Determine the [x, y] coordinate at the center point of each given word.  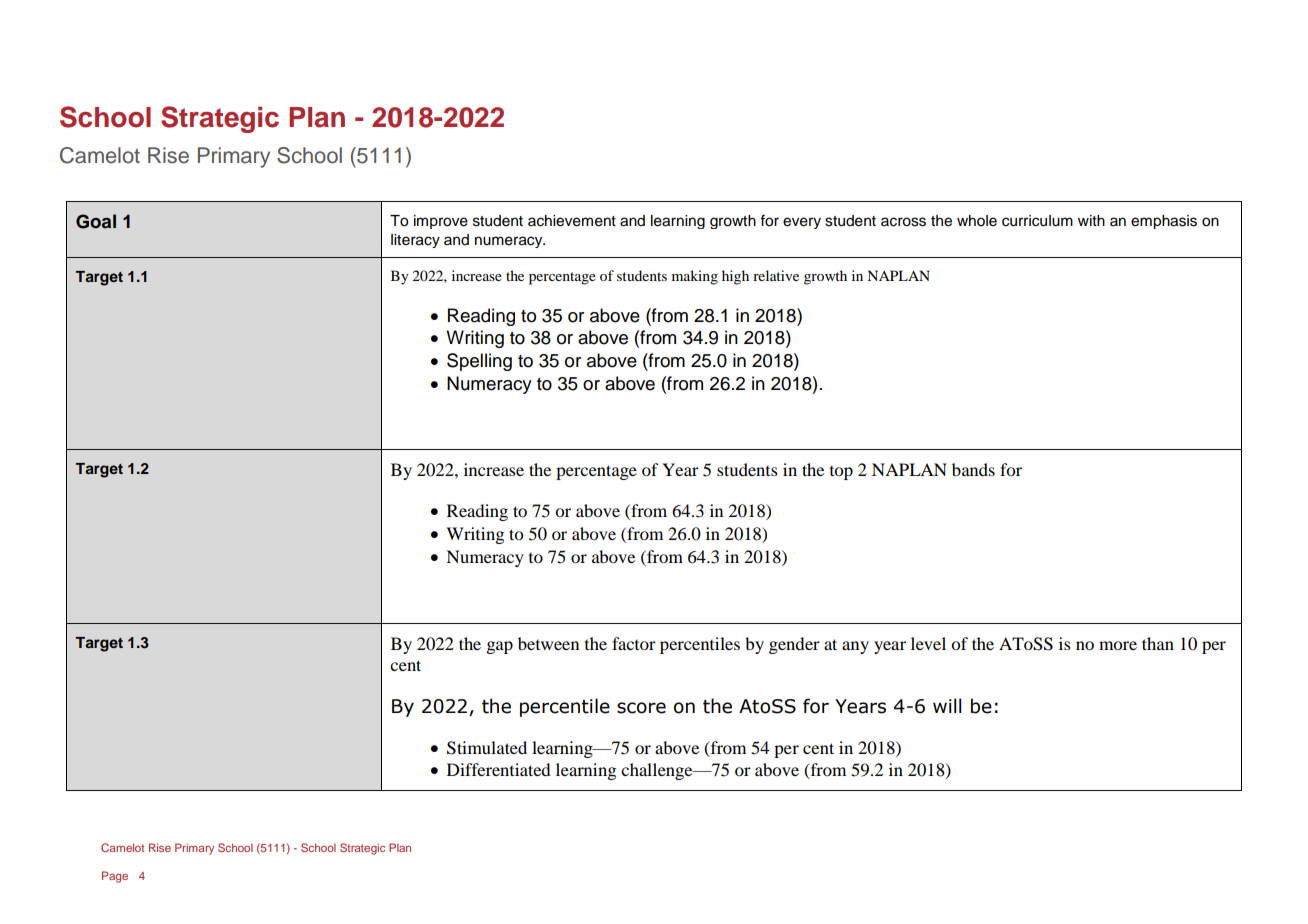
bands [973, 469]
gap [500, 647]
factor [634, 643]
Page [115, 877]
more [1118, 645]
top [841, 473]
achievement [572, 221]
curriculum [1037, 221]
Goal [96, 221]
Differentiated [499, 769]
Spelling [479, 362]
